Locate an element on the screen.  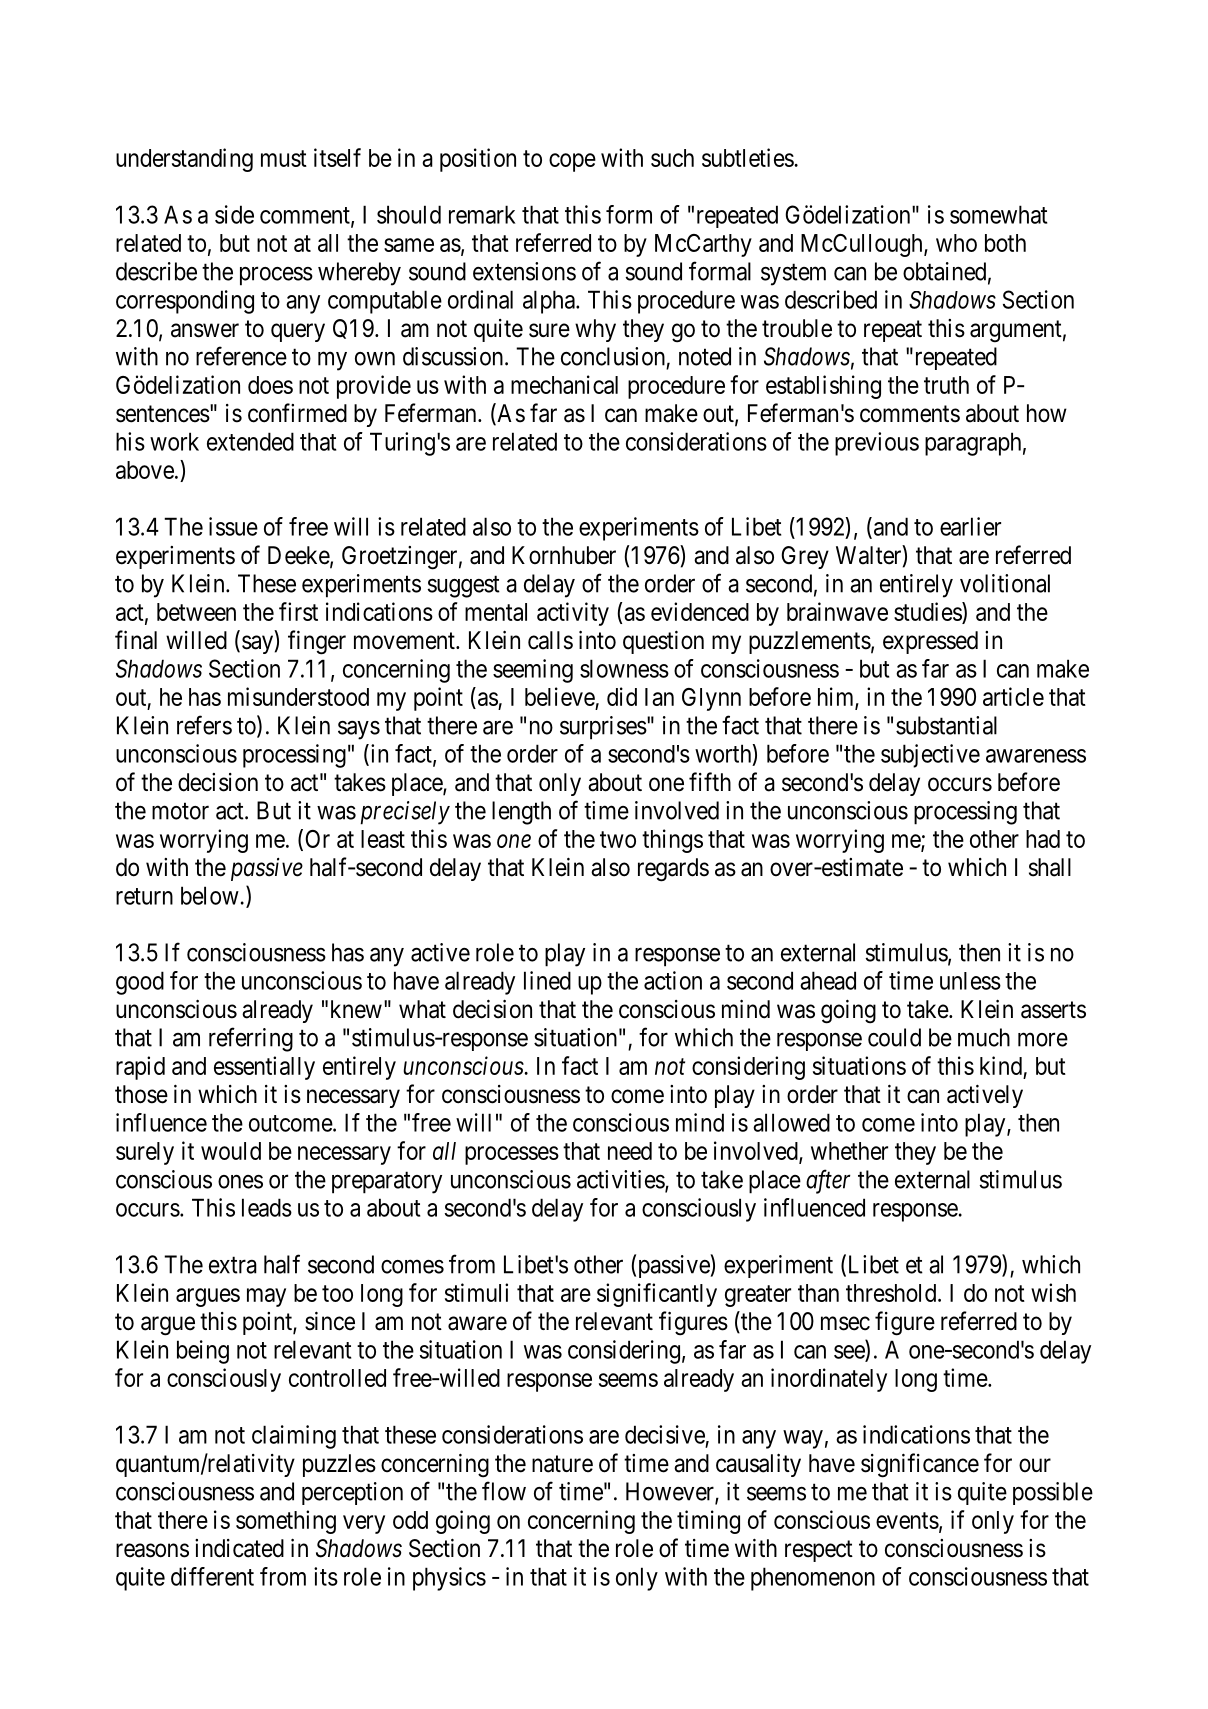
must is located at coordinates (284, 158).
